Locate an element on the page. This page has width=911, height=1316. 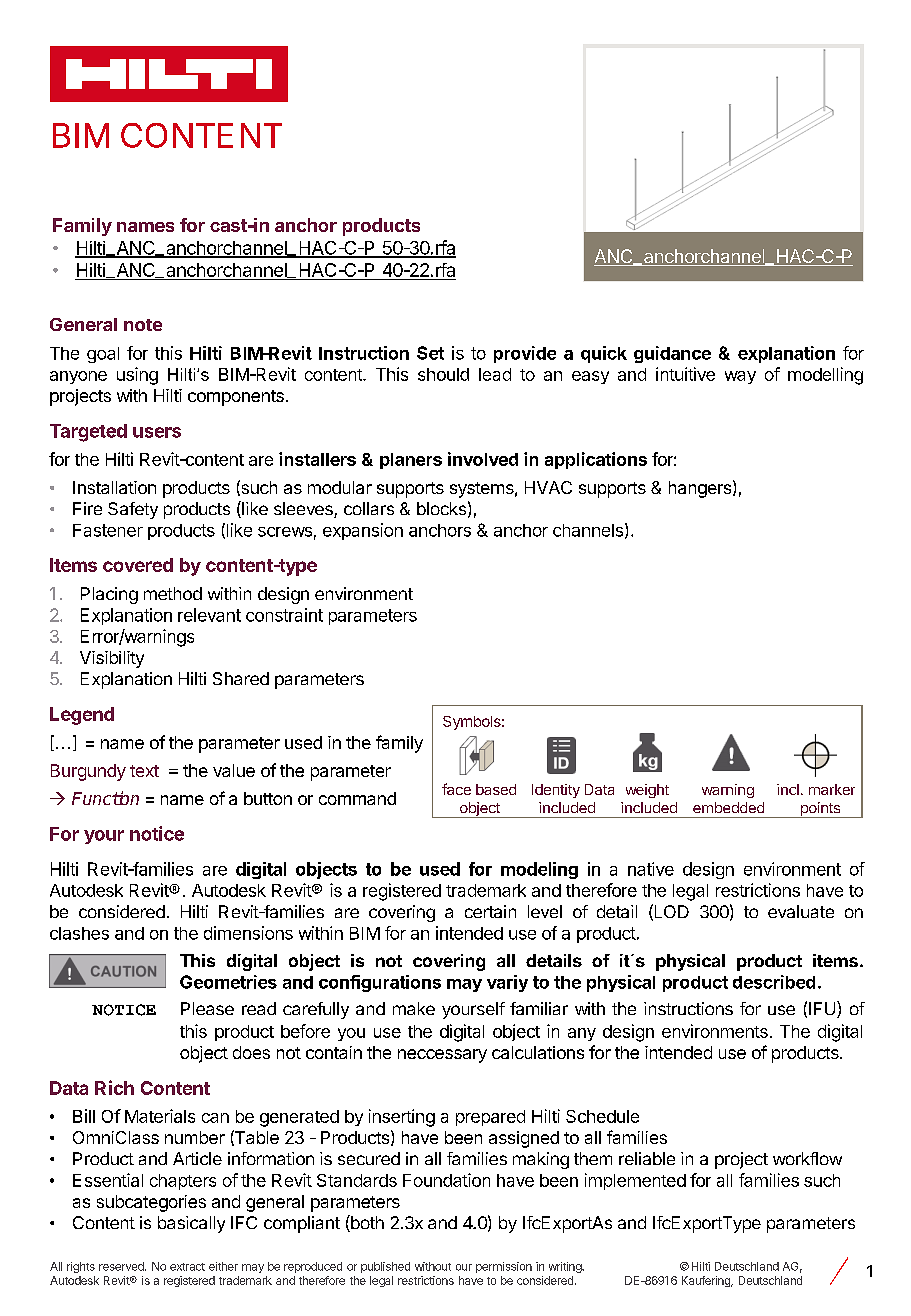
marker is located at coordinates (832, 789).
